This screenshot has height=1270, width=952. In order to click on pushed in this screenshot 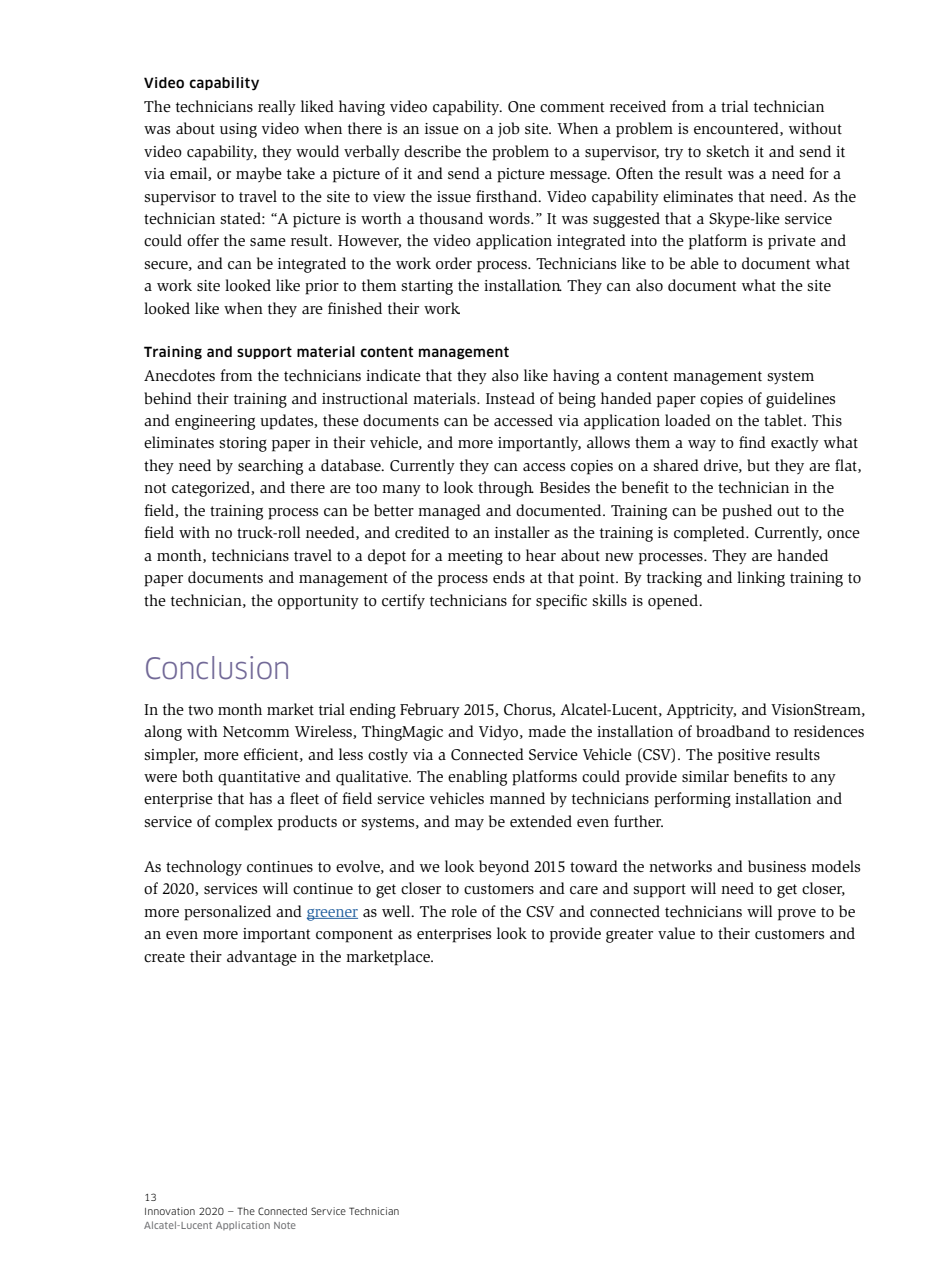, I will do `click(747, 512)`.
